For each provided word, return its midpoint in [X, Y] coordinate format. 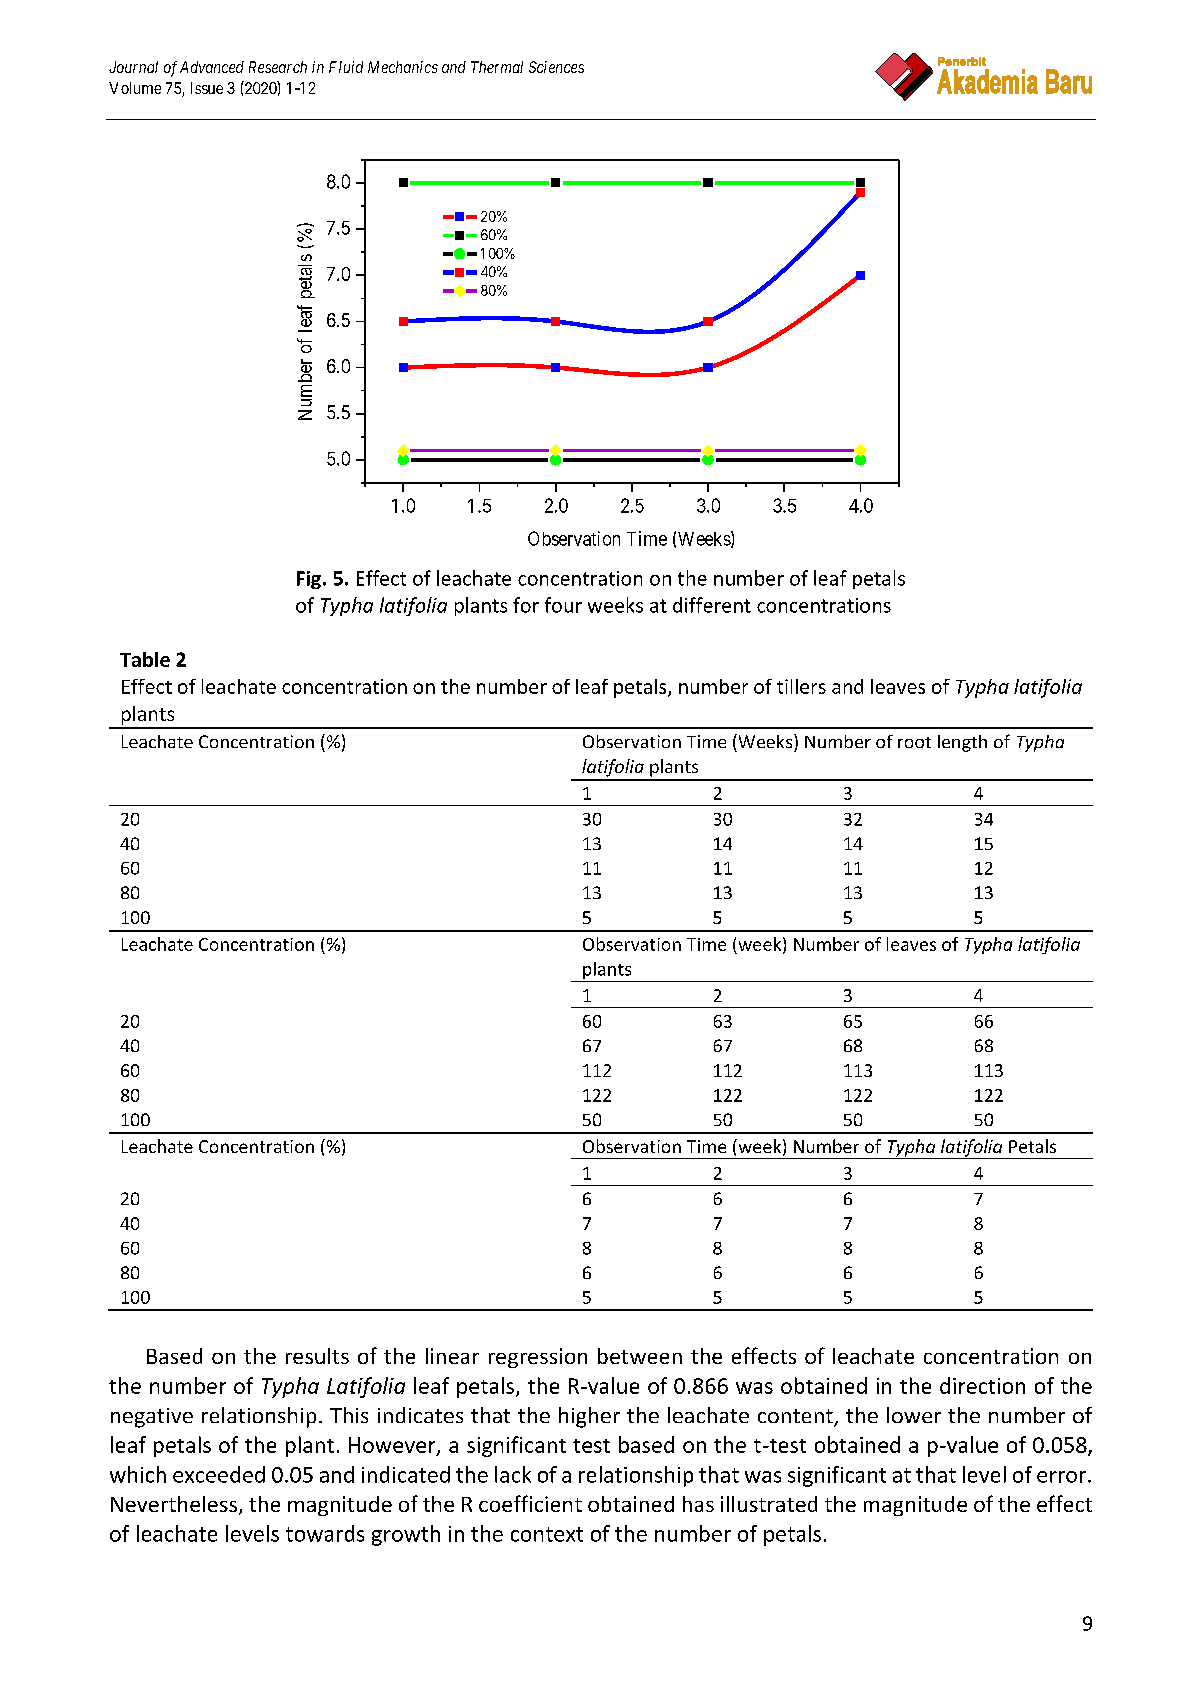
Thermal [497, 67]
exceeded [219, 1474]
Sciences [556, 67]
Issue [207, 88]
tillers [801, 686]
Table [145, 659]
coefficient [530, 1503]
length [962, 743]
